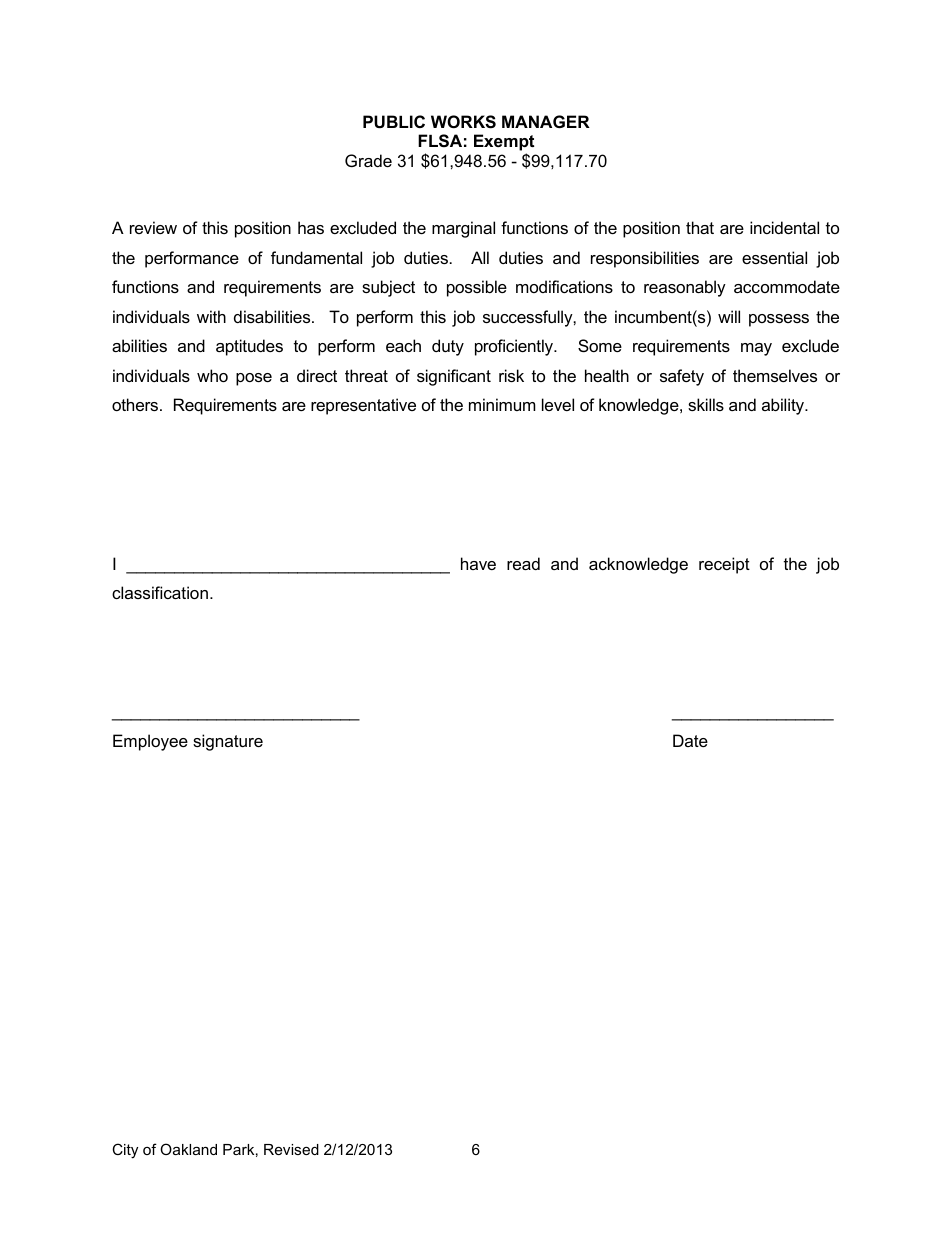  What do you see at coordinates (228, 742) in the document?
I see `signature` at bounding box center [228, 742].
